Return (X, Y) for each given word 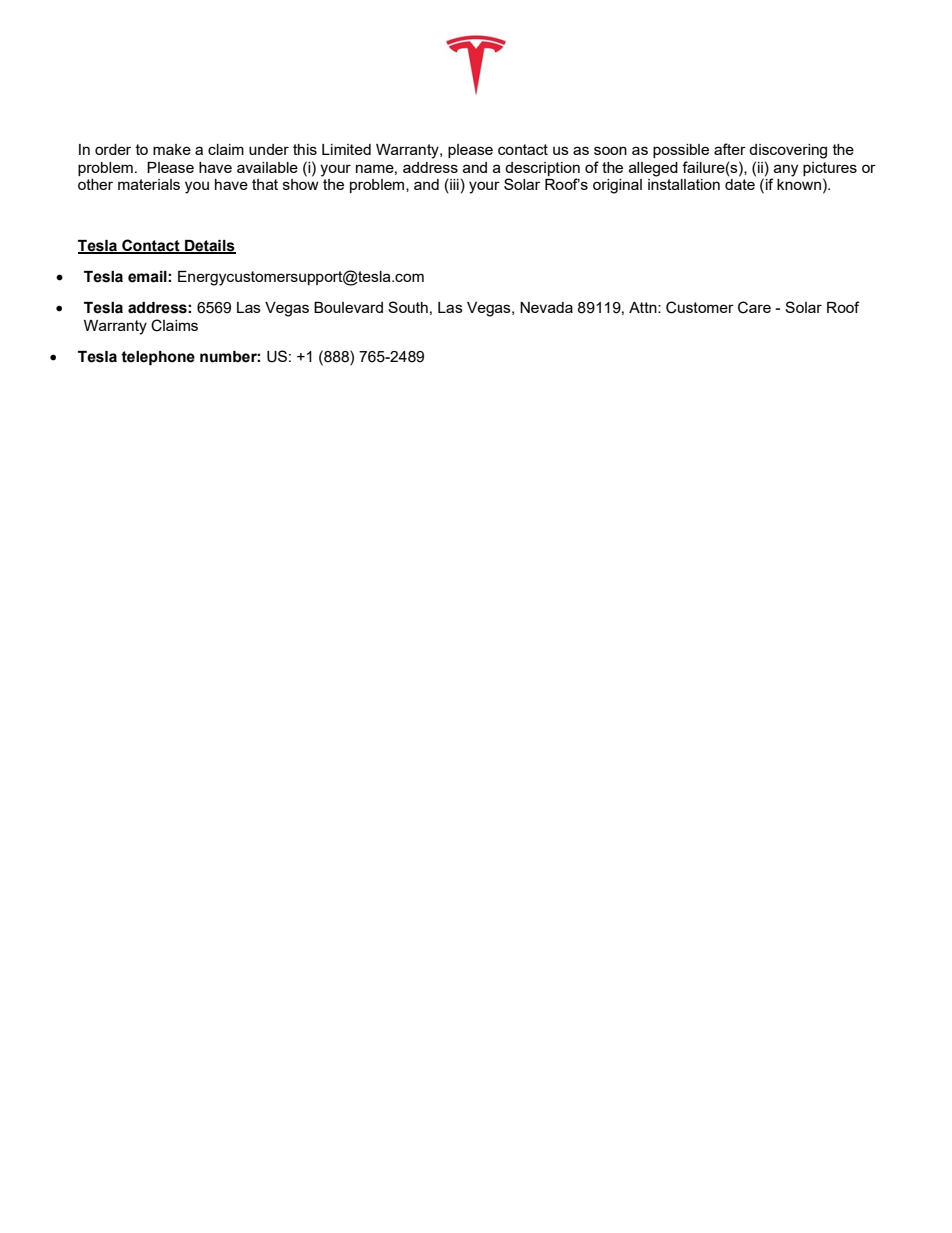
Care (754, 307)
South (408, 307)
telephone (158, 358)
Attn (644, 307)
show (301, 184)
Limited (346, 149)
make (172, 149)
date (740, 184)
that (265, 184)
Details (209, 246)
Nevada (546, 307)
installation (684, 184)
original (617, 186)
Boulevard (348, 307)
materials (149, 184)
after (730, 149)
